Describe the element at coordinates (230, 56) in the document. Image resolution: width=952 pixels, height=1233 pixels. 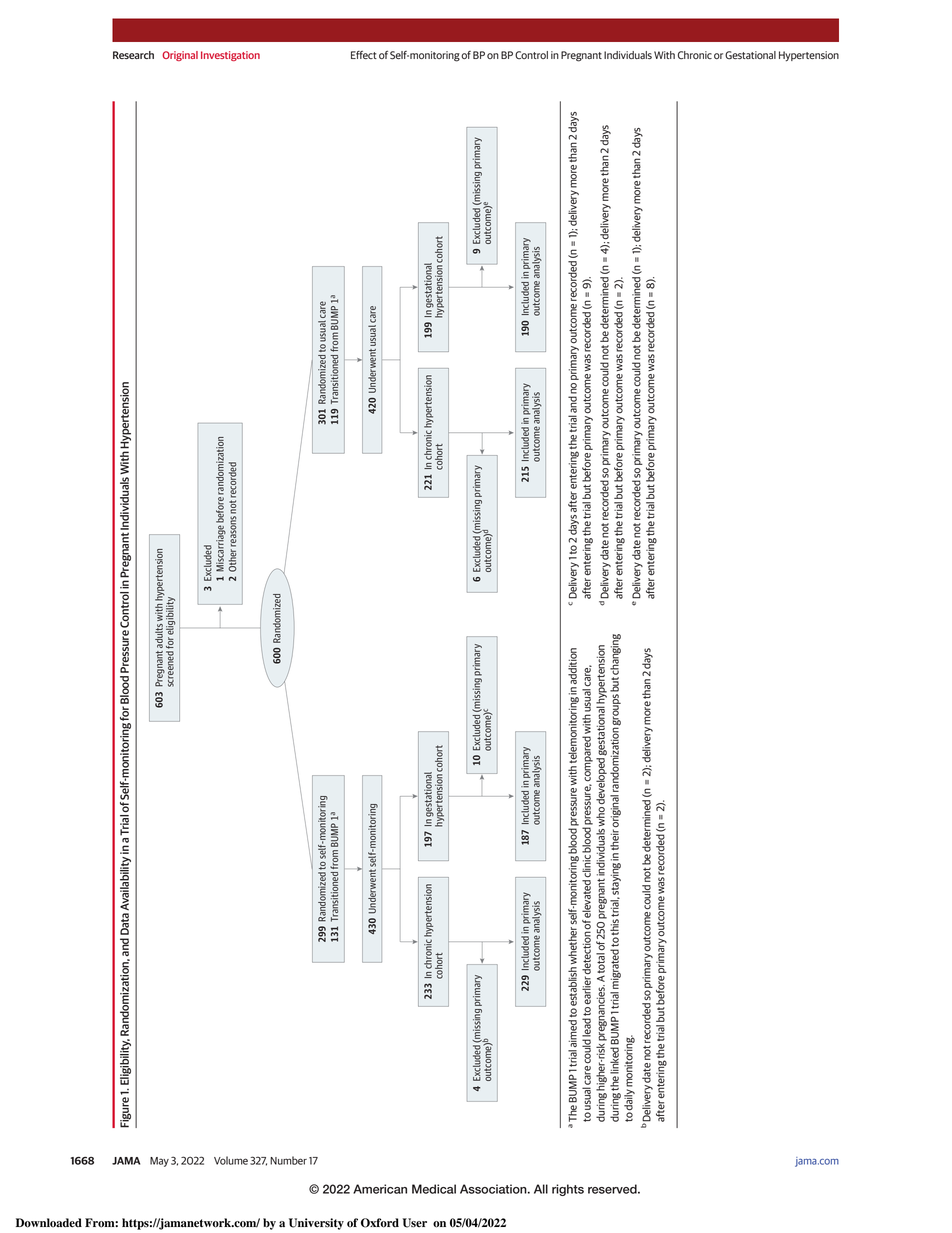
I see `Investigation` at that location.
